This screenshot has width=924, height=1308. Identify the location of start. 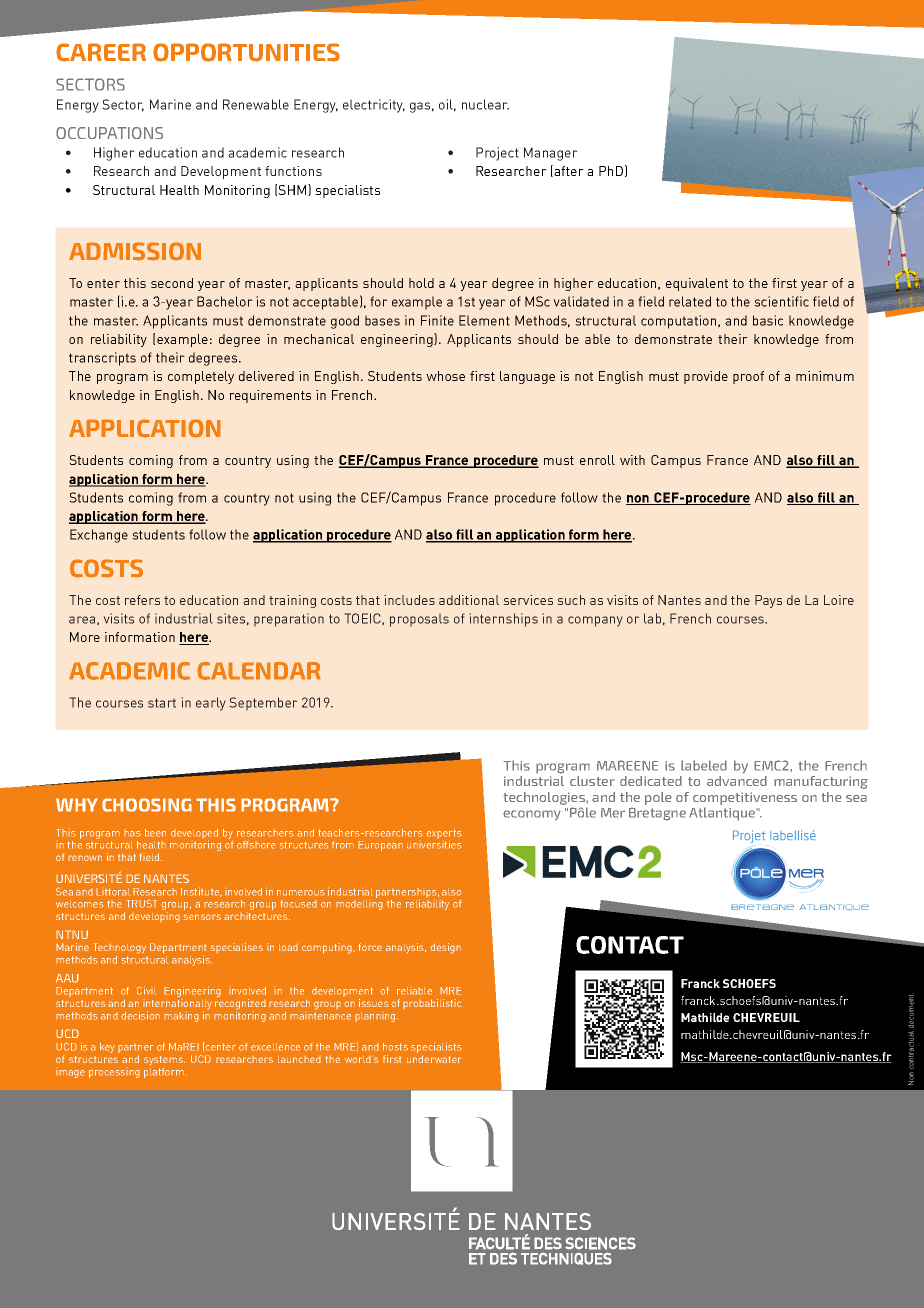
(162, 703).
